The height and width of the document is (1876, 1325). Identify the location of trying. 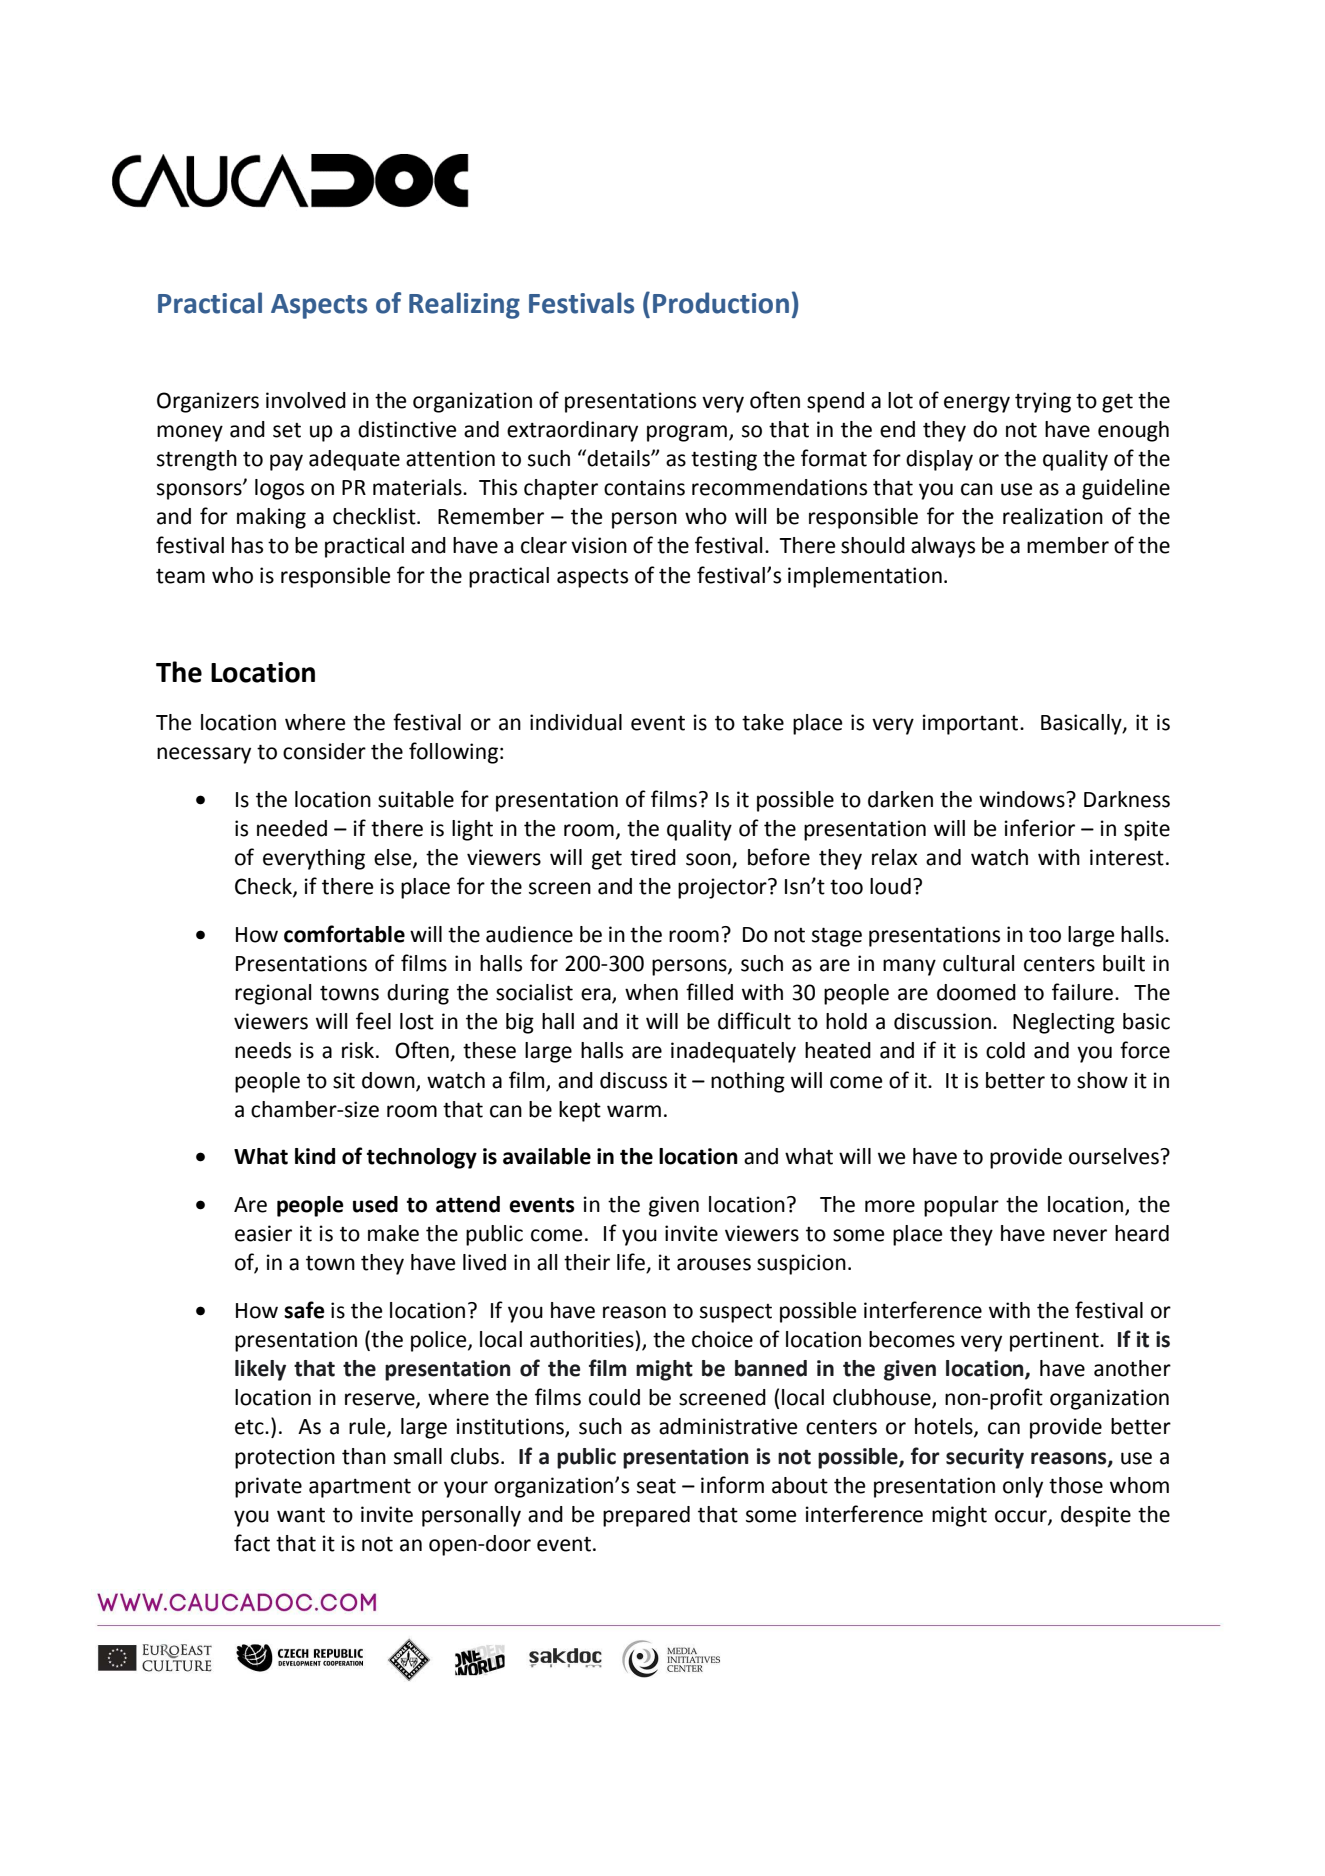
(1043, 402).
